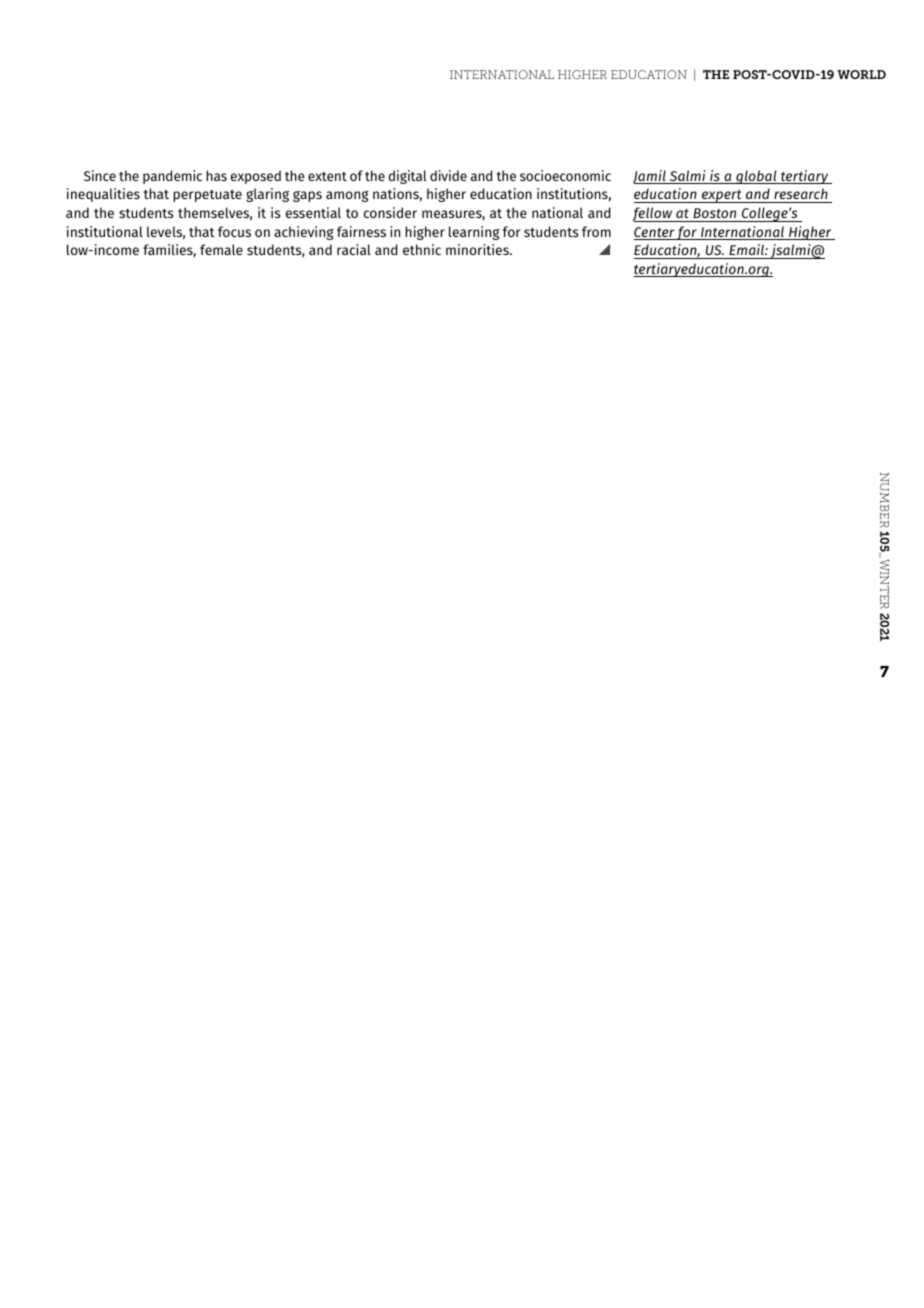 The height and width of the screenshot is (1308, 924). What do you see at coordinates (861, 74) in the screenshot?
I see `WORLD` at bounding box center [861, 74].
